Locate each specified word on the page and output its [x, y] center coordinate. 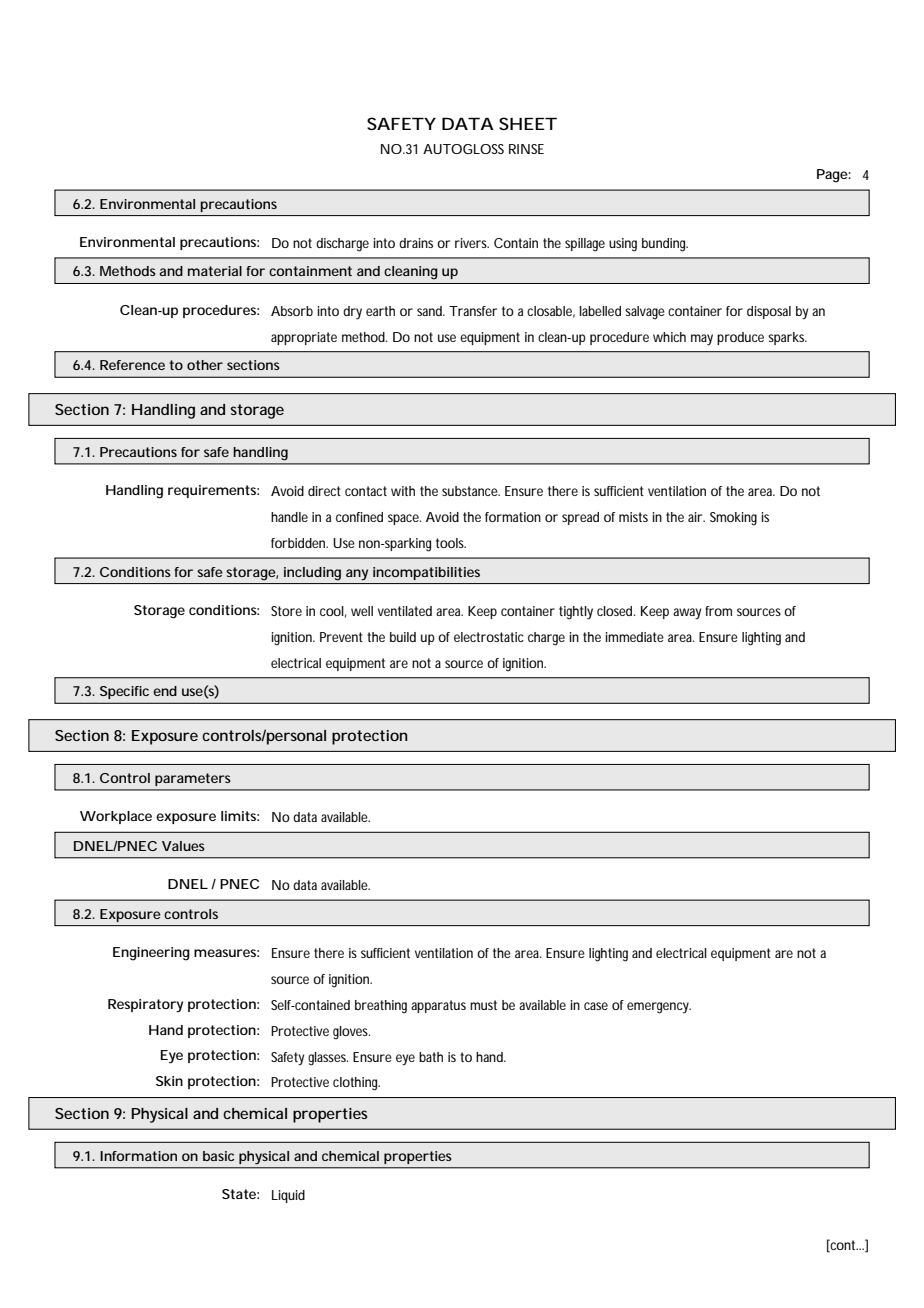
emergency [659, 1008]
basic [218, 1156]
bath [431, 1057]
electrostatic [489, 637]
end [165, 691]
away [687, 614]
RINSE [526, 149]
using [623, 245]
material [215, 271]
